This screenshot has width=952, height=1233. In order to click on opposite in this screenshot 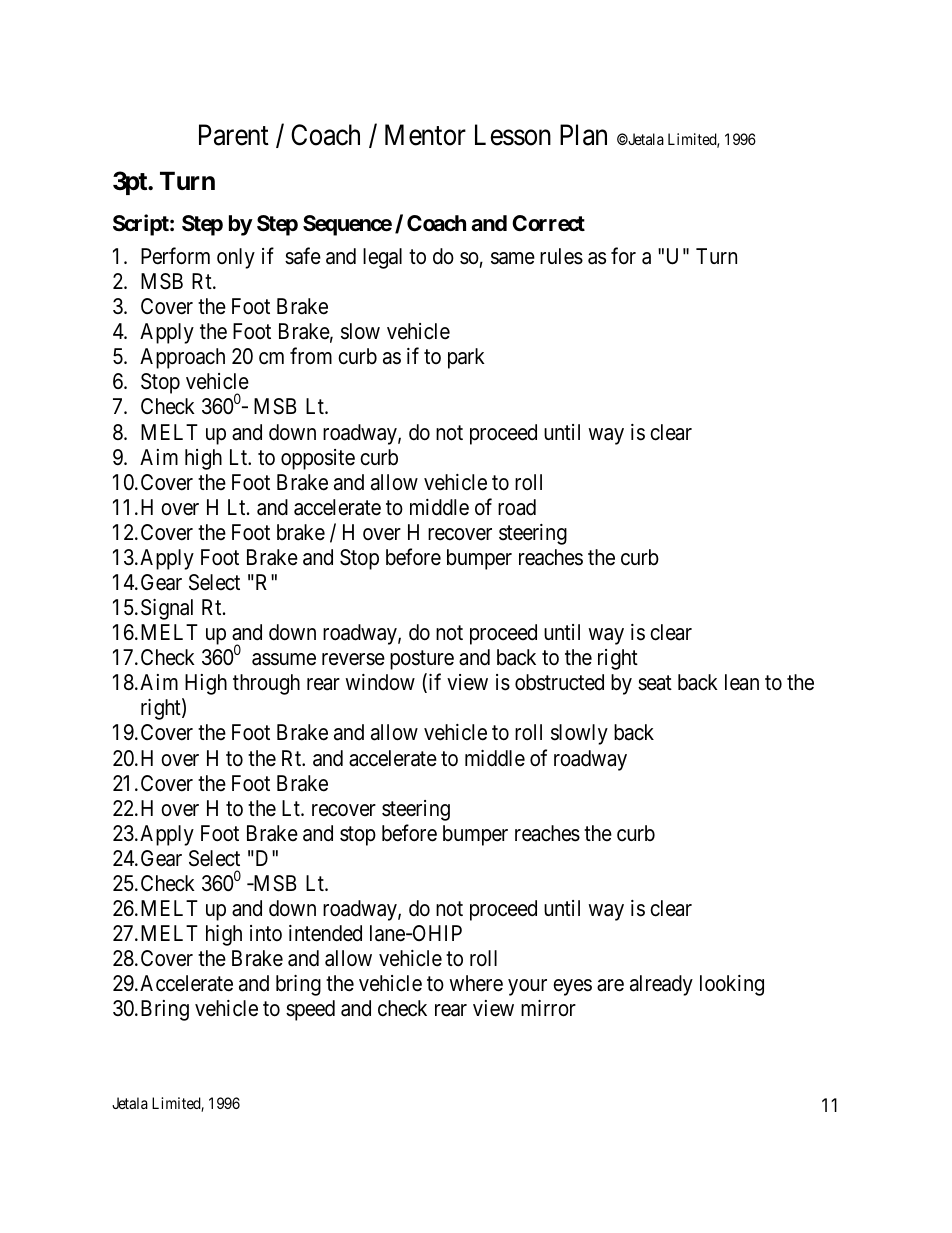, I will do `click(318, 459)`.
